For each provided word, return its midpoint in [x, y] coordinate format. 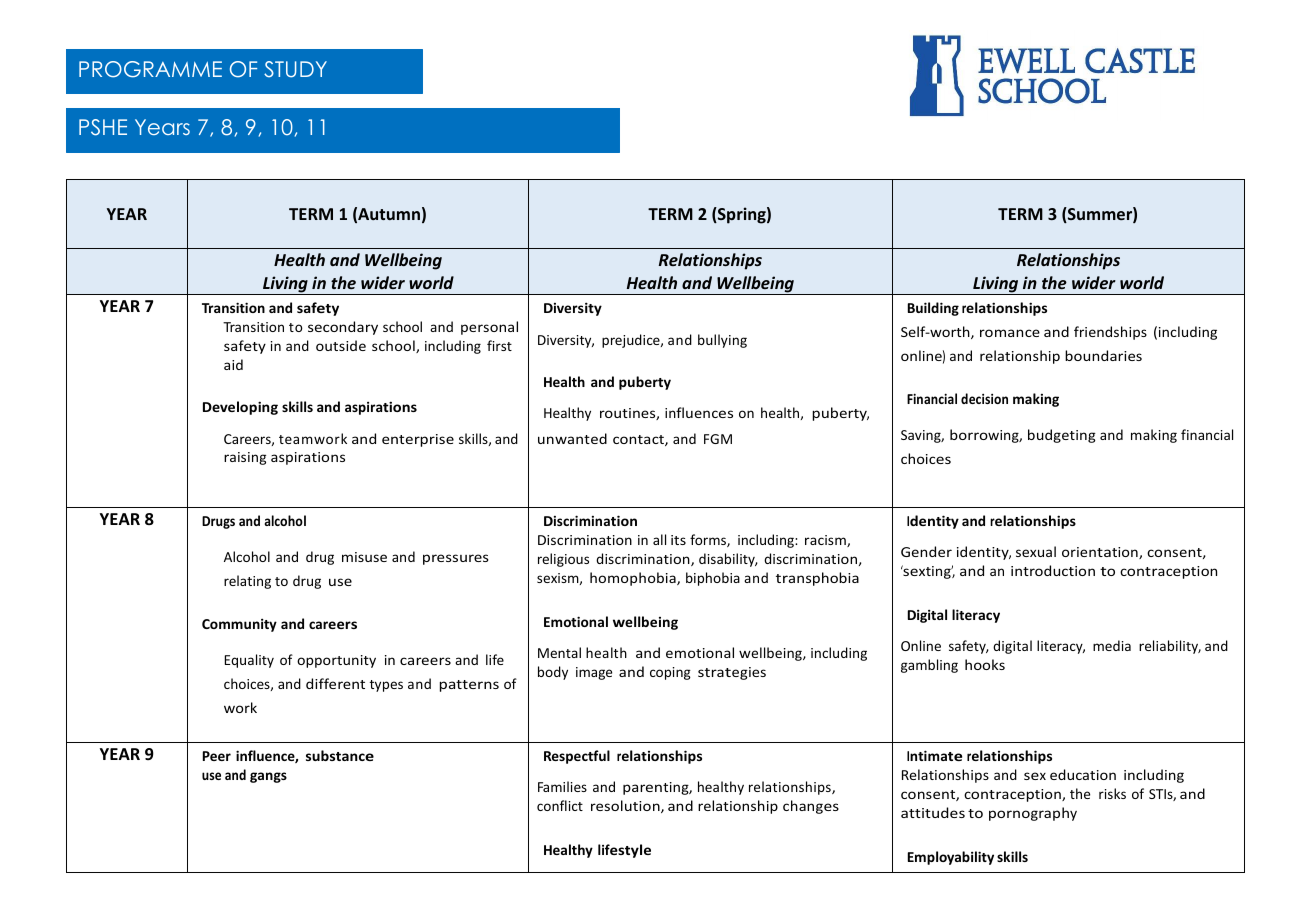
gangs [268, 777]
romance [1010, 333]
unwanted [572, 438]
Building [933, 309]
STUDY [295, 69]
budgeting [1062, 436]
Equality [249, 661]
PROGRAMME [150, 69]
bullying [722, 341]
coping [670, 673]
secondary [343, 328]
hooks [985, 664]
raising [245, 458]
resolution [626, 806]
